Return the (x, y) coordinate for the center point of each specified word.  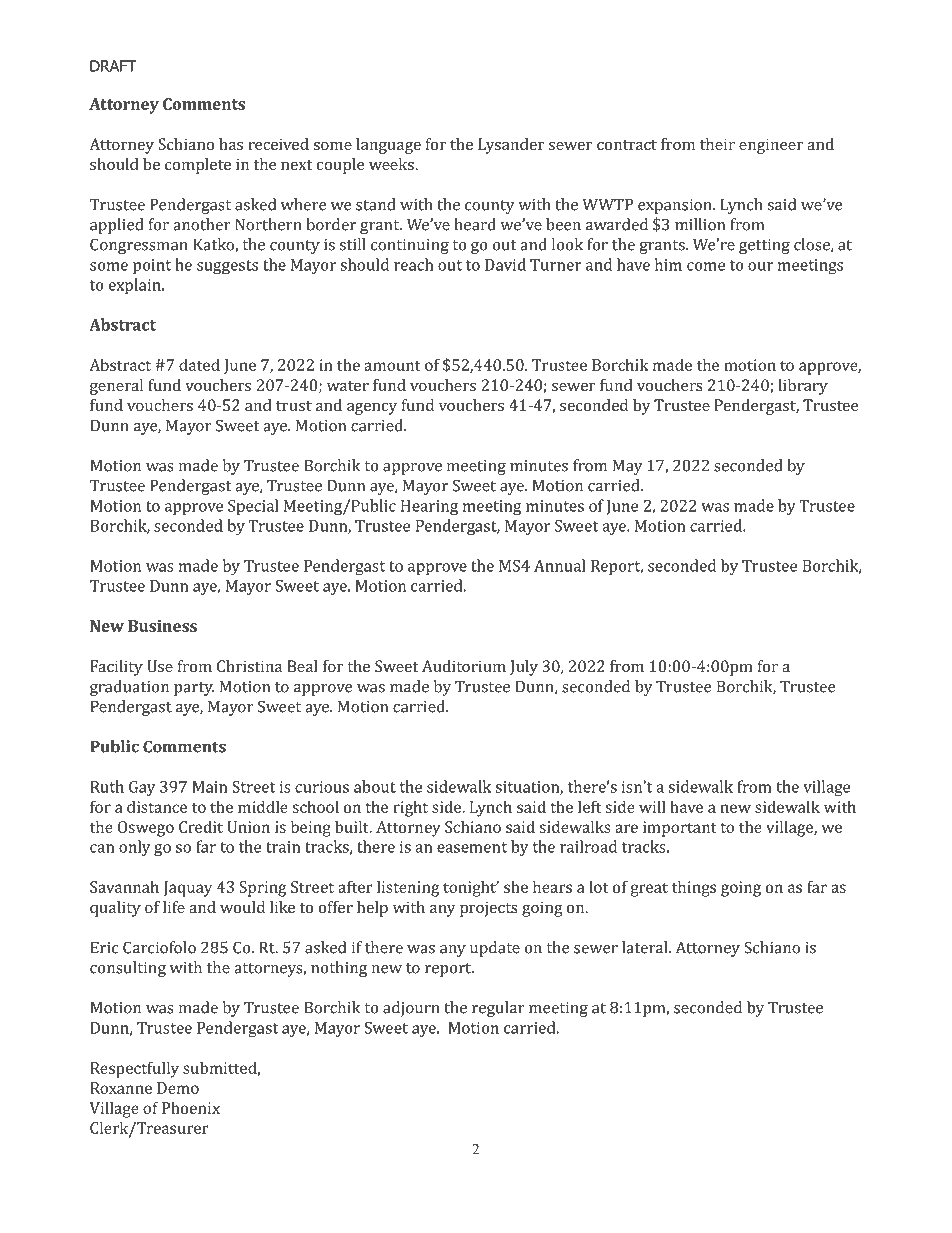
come (706, 266)
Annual (560, 565)
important (680, 829)
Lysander (511, 146)
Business (162, 626)
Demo (178, 1088)
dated (199, 364)
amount (392, 365)
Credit (201, 826)
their (717, 144)
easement (472, 847)
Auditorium (464, 666)
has (231, 144)
